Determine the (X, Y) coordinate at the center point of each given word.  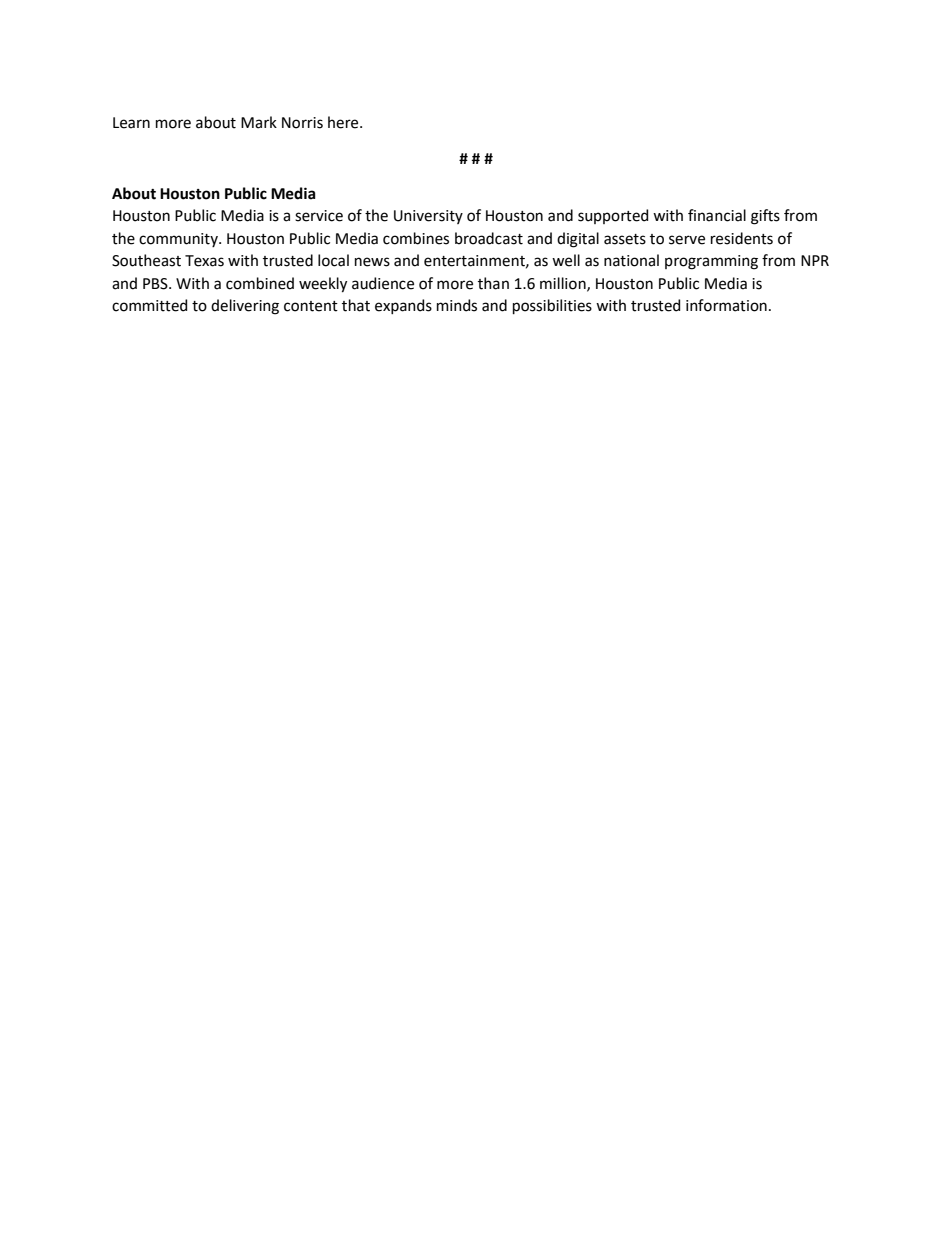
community (179, 240)
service (319, 216)
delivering (245, 307)
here (344, 122)
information (726, 305)
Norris (302, 123)
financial (717, 215)
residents (742, 238)
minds (457, 305)
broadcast (489, 238)
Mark (259, 122)
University (428, 217)
